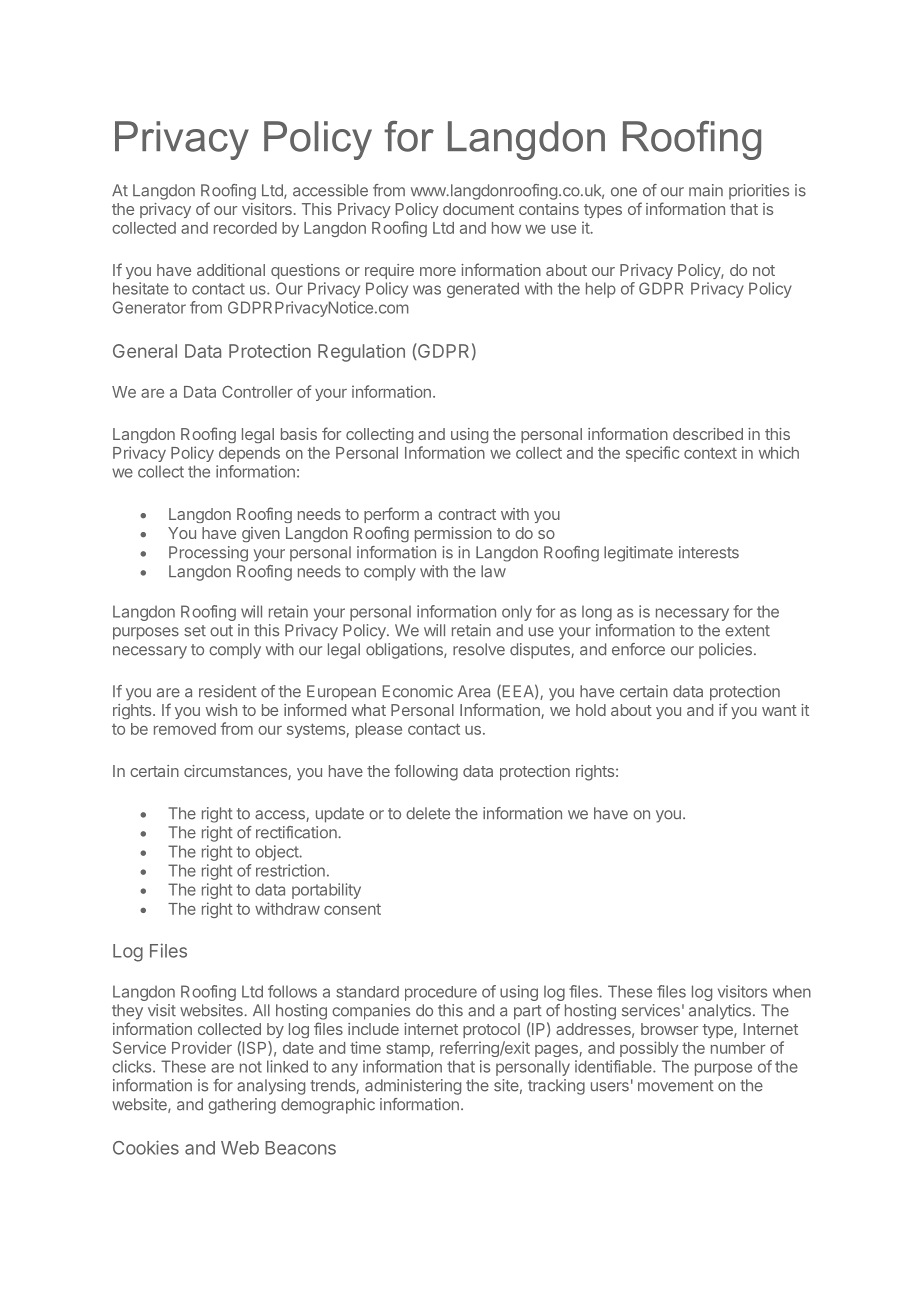 The width and height of the page is (924, 1308). Describe the element at coordinates (706, 190) in the page. I see `main` at that location.
